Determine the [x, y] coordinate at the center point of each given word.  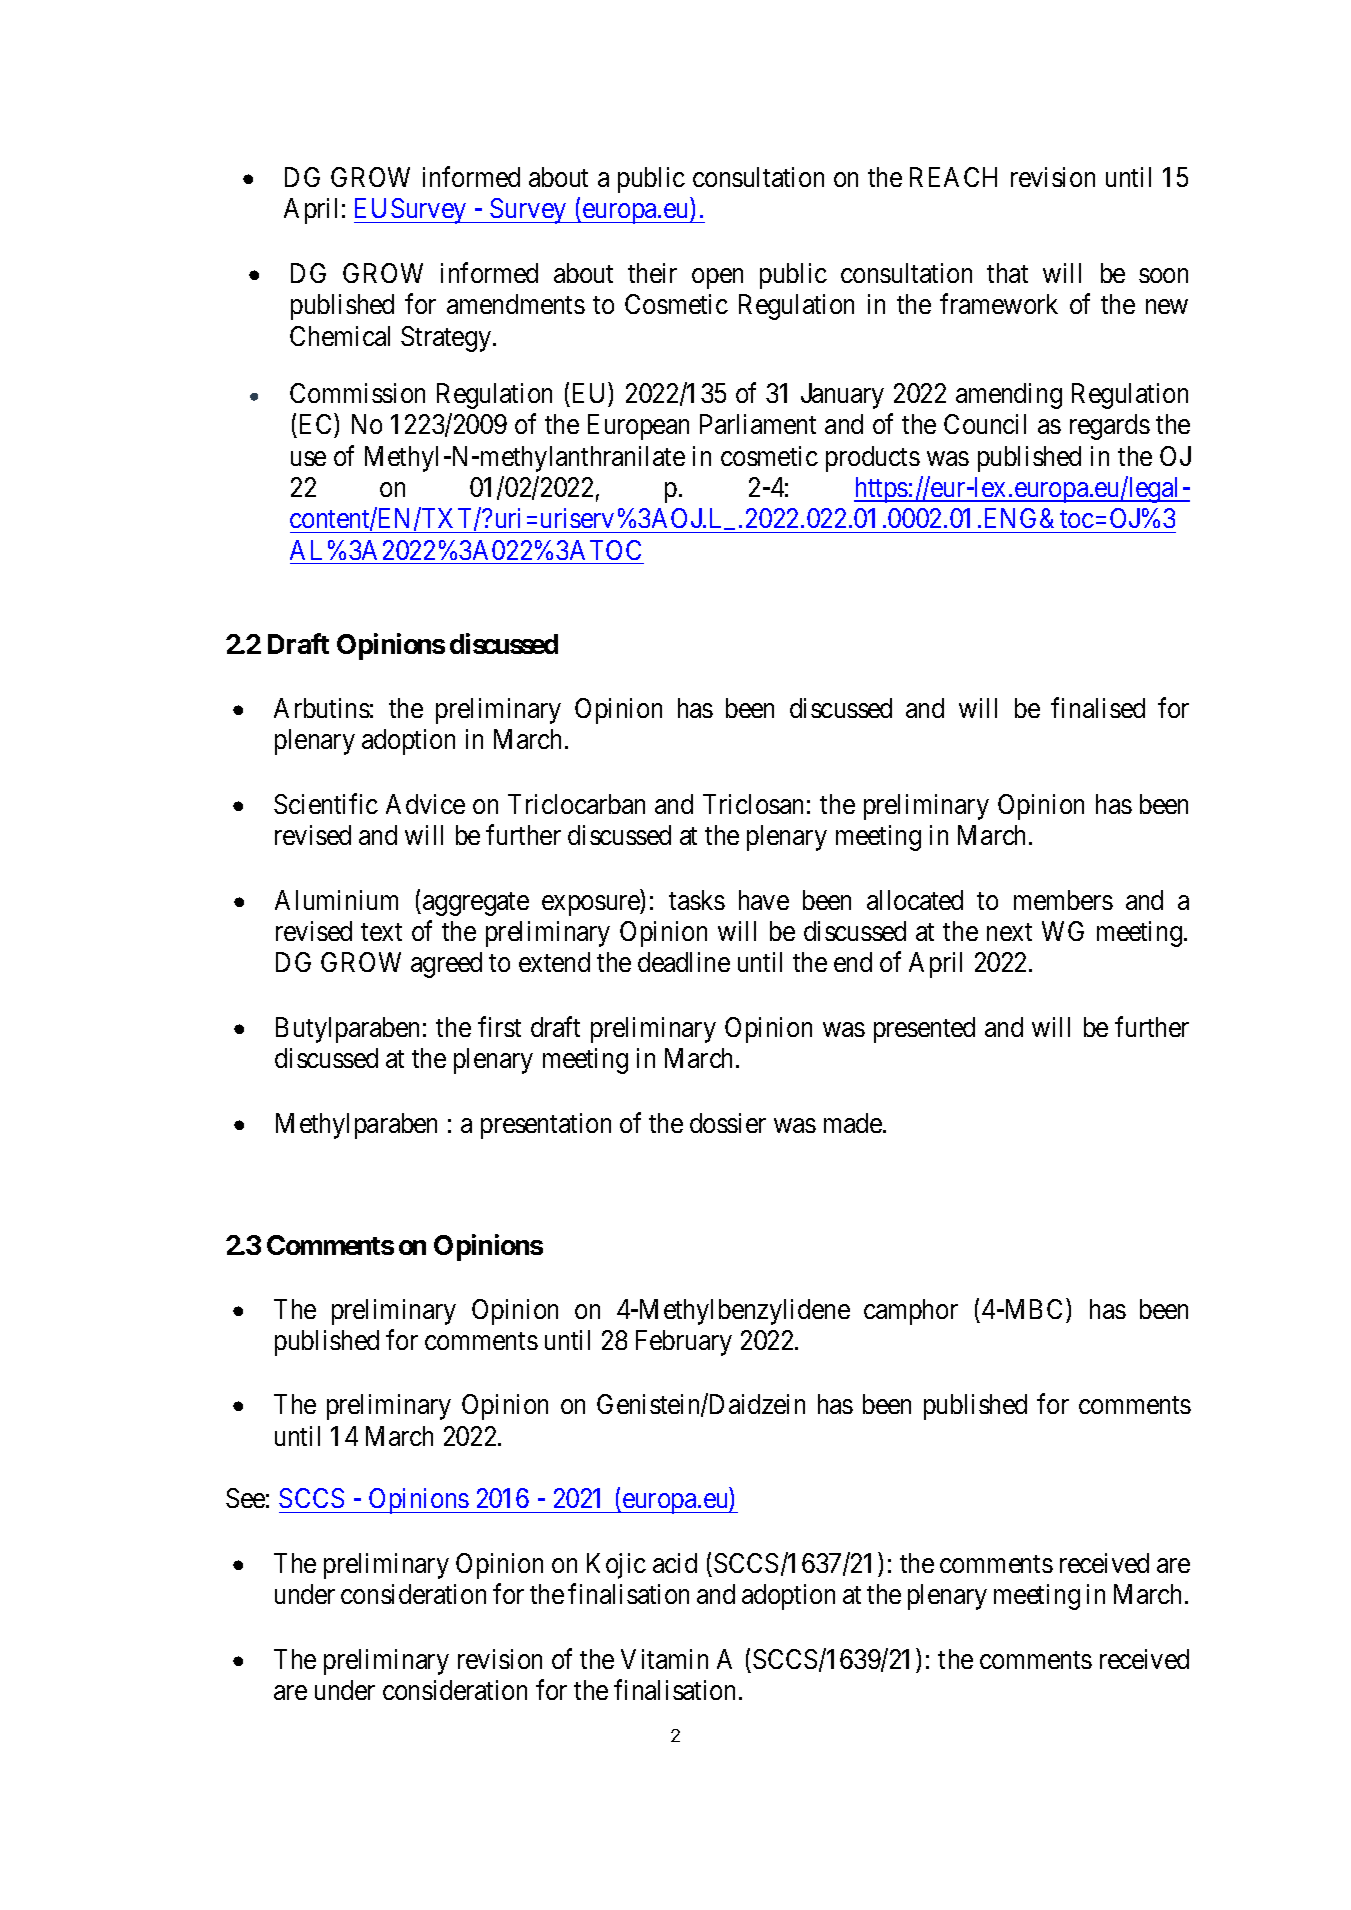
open [717, 278]
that [1007, 273]
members [1063, 900]
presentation [546, 1126]
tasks [697, 900]
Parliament [758, 424]
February [684, 1343]
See [245, 1498]
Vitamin [664, 1659]
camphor [911, 1312]
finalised [1098, 707]
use [308, 458]
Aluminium [336, 900]
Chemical [340, 336]
